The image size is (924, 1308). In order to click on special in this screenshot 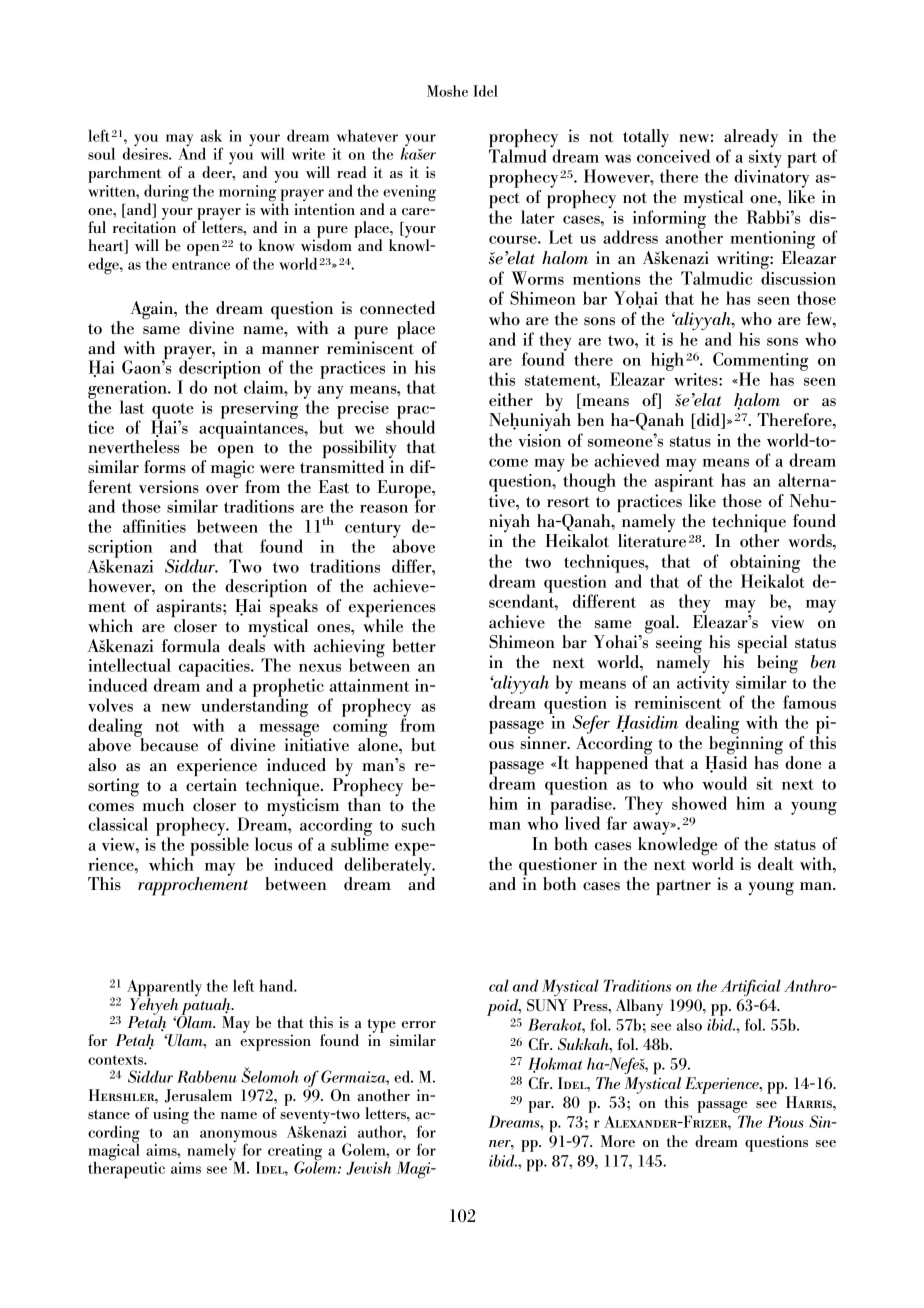, I will do `click(761, 645)`.
